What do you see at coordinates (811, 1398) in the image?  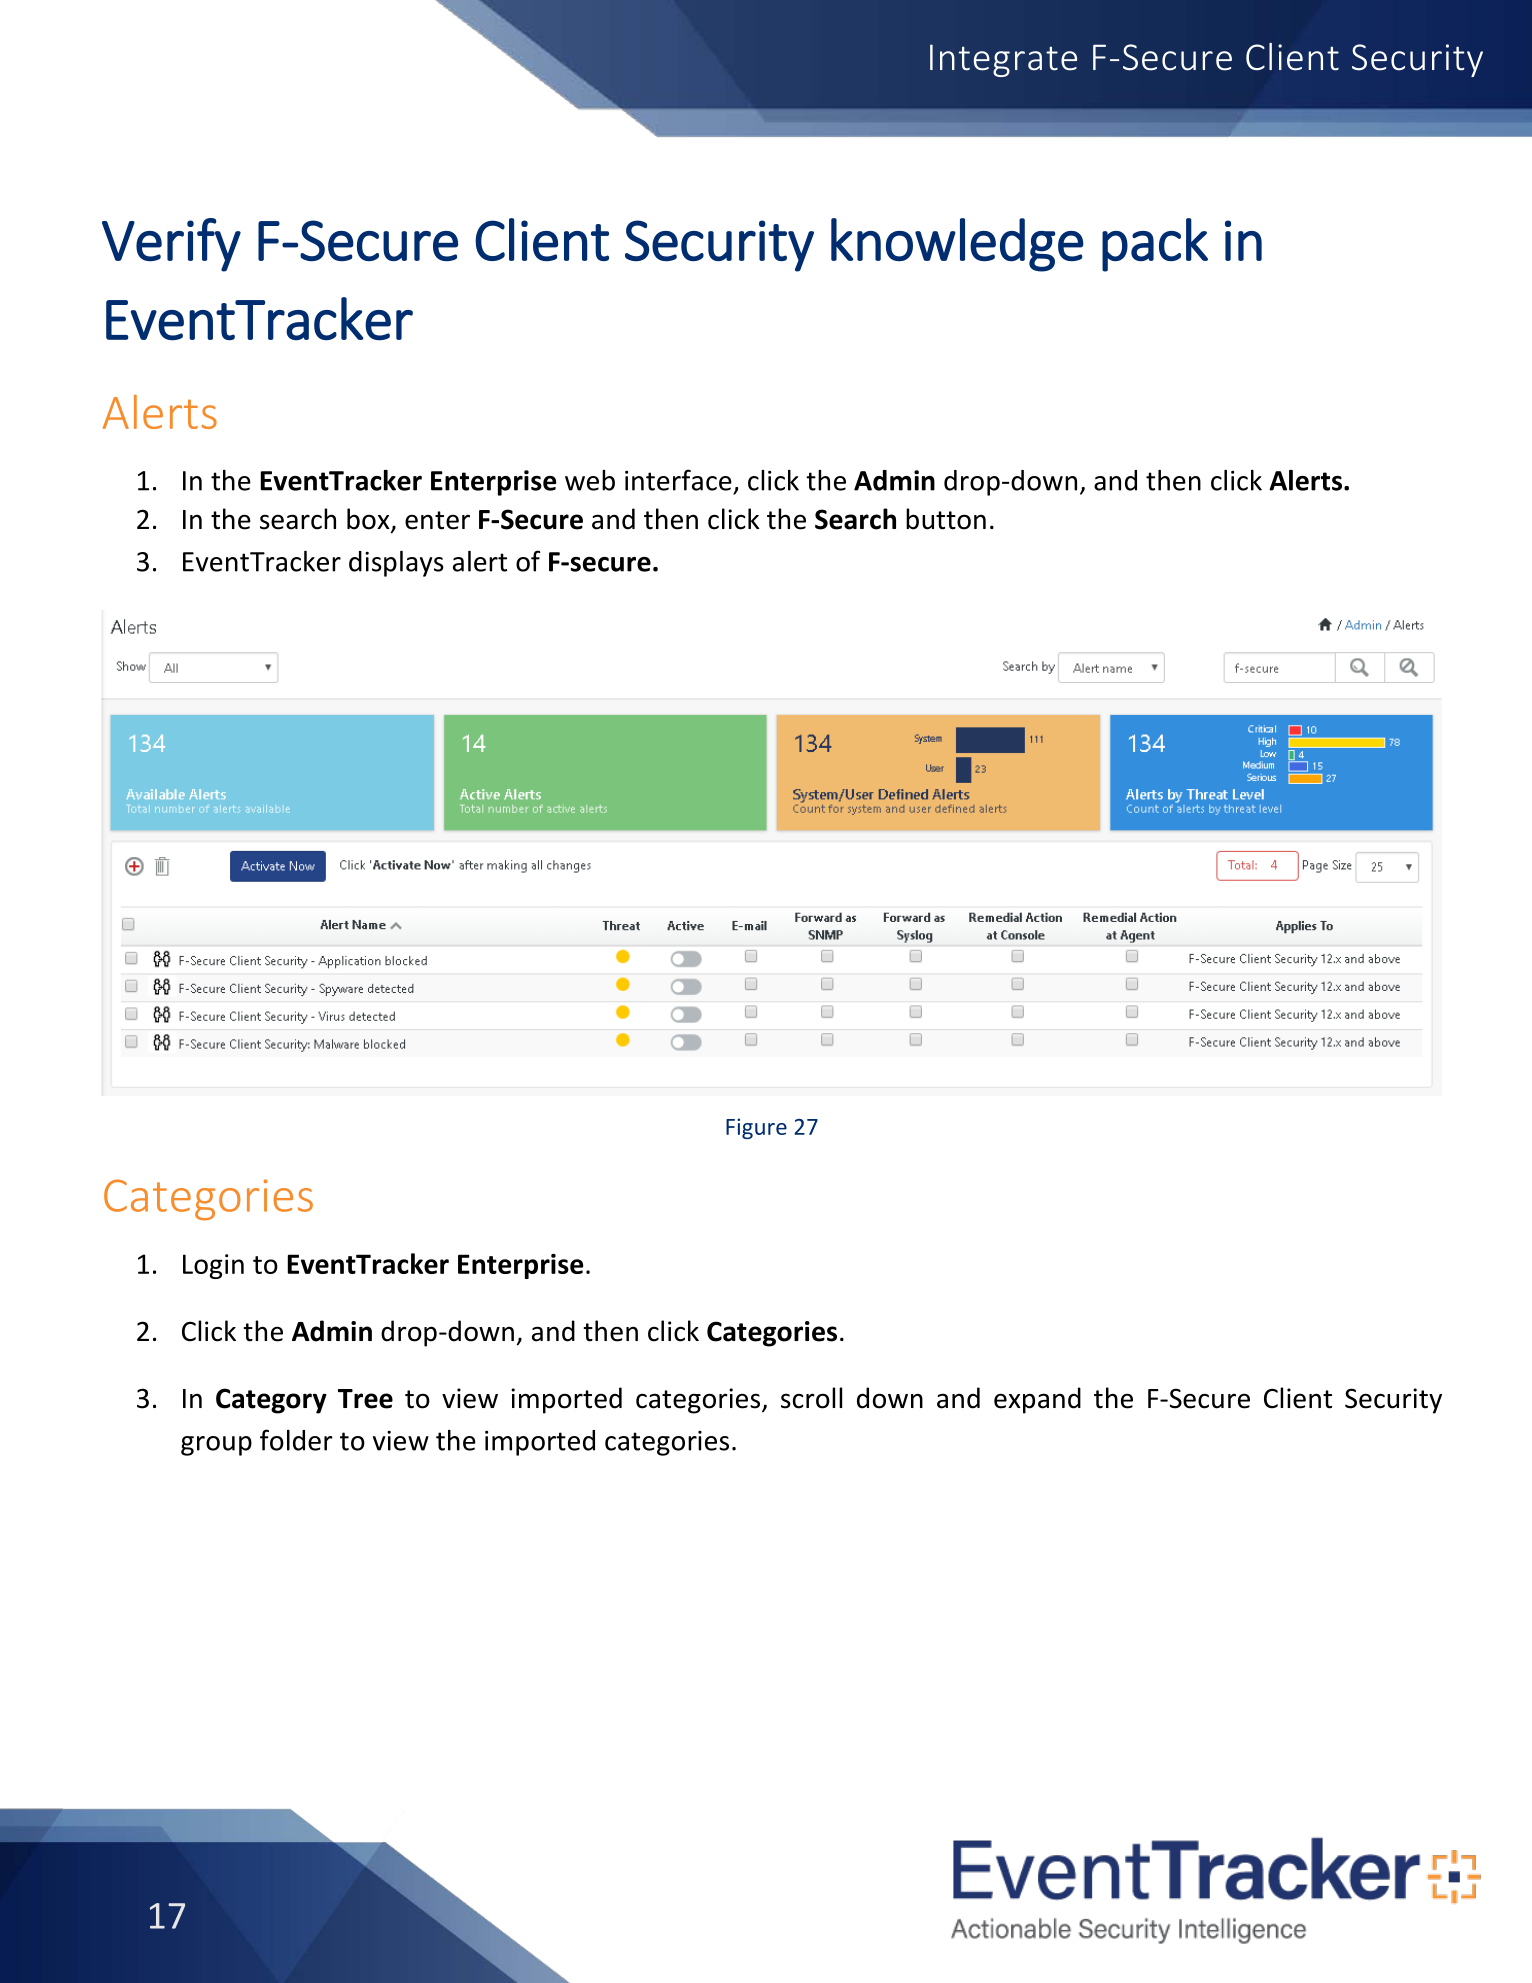 I see `scroll` at bounding box center [811, 1398].
